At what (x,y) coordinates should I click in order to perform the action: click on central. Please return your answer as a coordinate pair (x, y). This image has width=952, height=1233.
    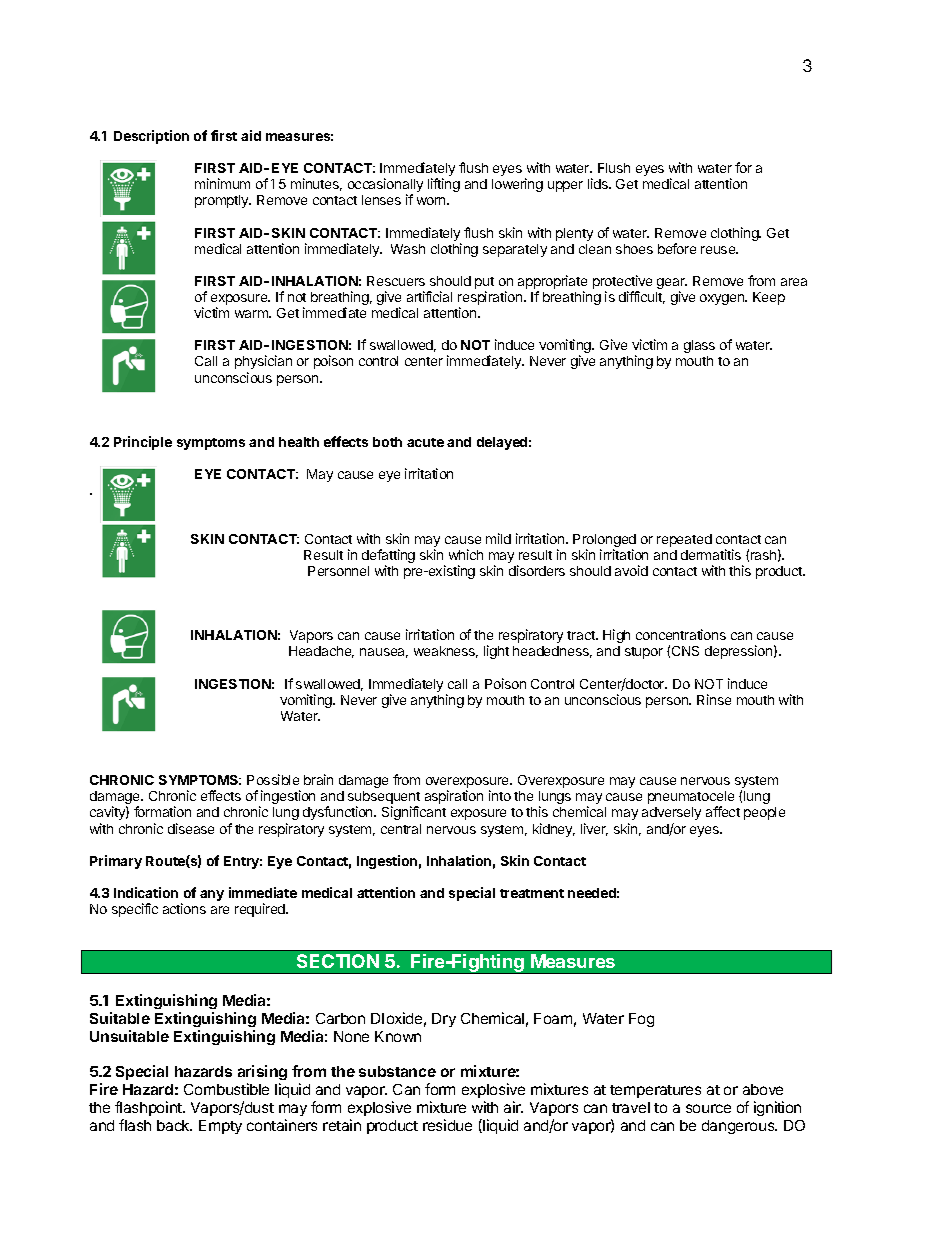
    Looking at the image, I should click on (401, 829).
